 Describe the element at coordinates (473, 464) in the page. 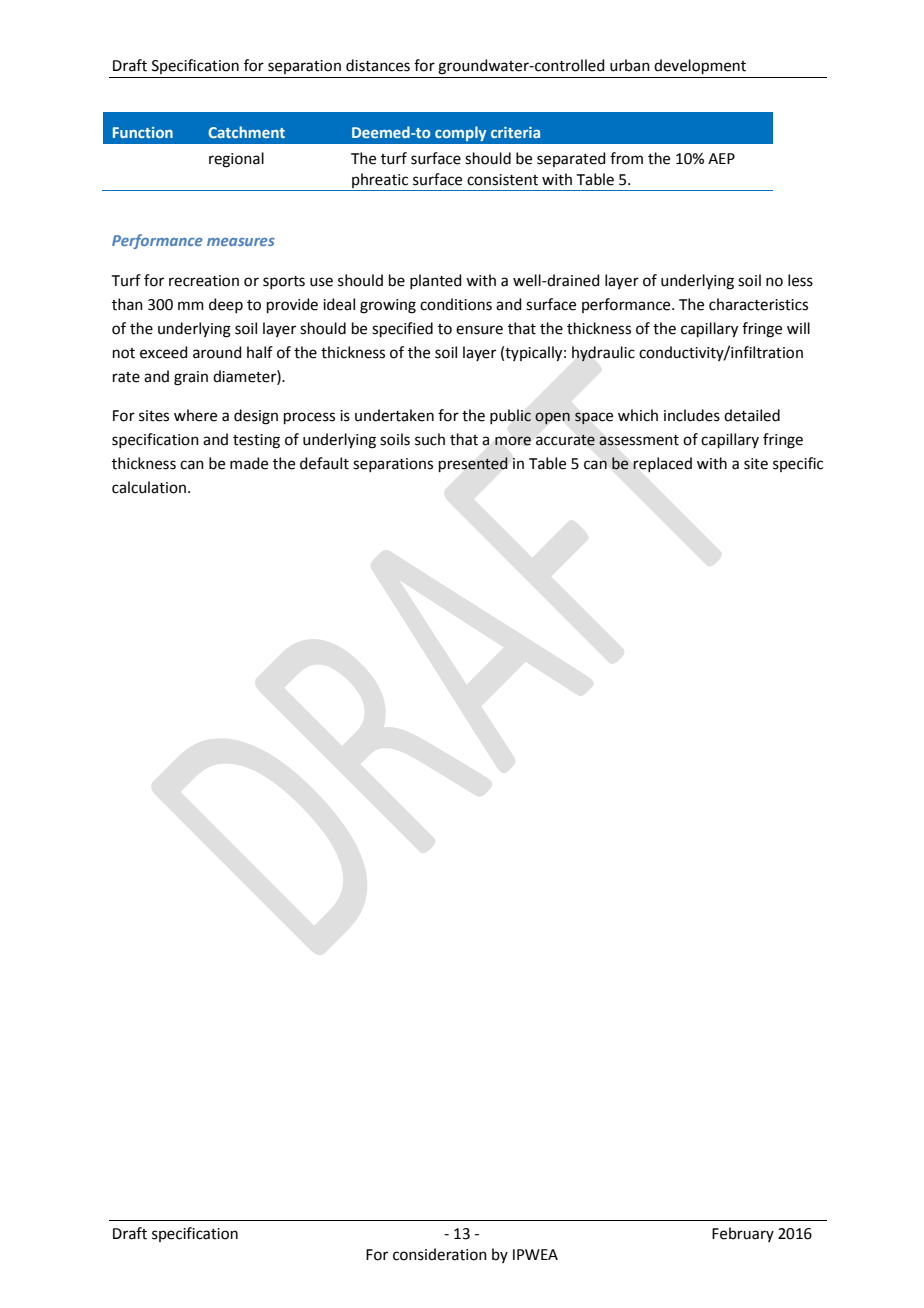

I see `presented` at that location.
